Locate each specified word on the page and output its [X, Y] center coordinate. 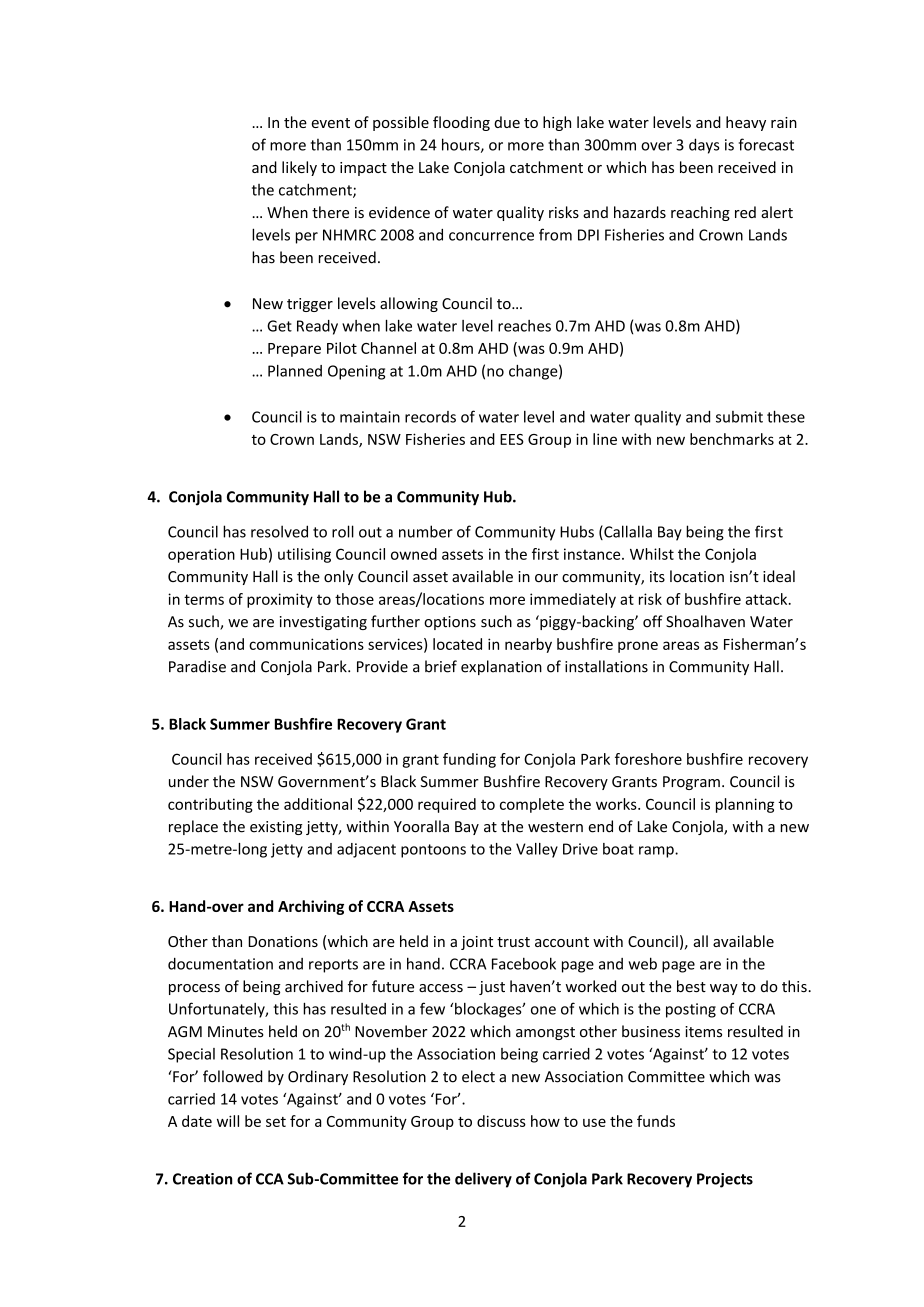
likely [299, 168]
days [704, 146]
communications [306, 644]
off [653, 621]
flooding [461, 123]
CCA [270, 1179]
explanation [501, 667]
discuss [501, 1121]
